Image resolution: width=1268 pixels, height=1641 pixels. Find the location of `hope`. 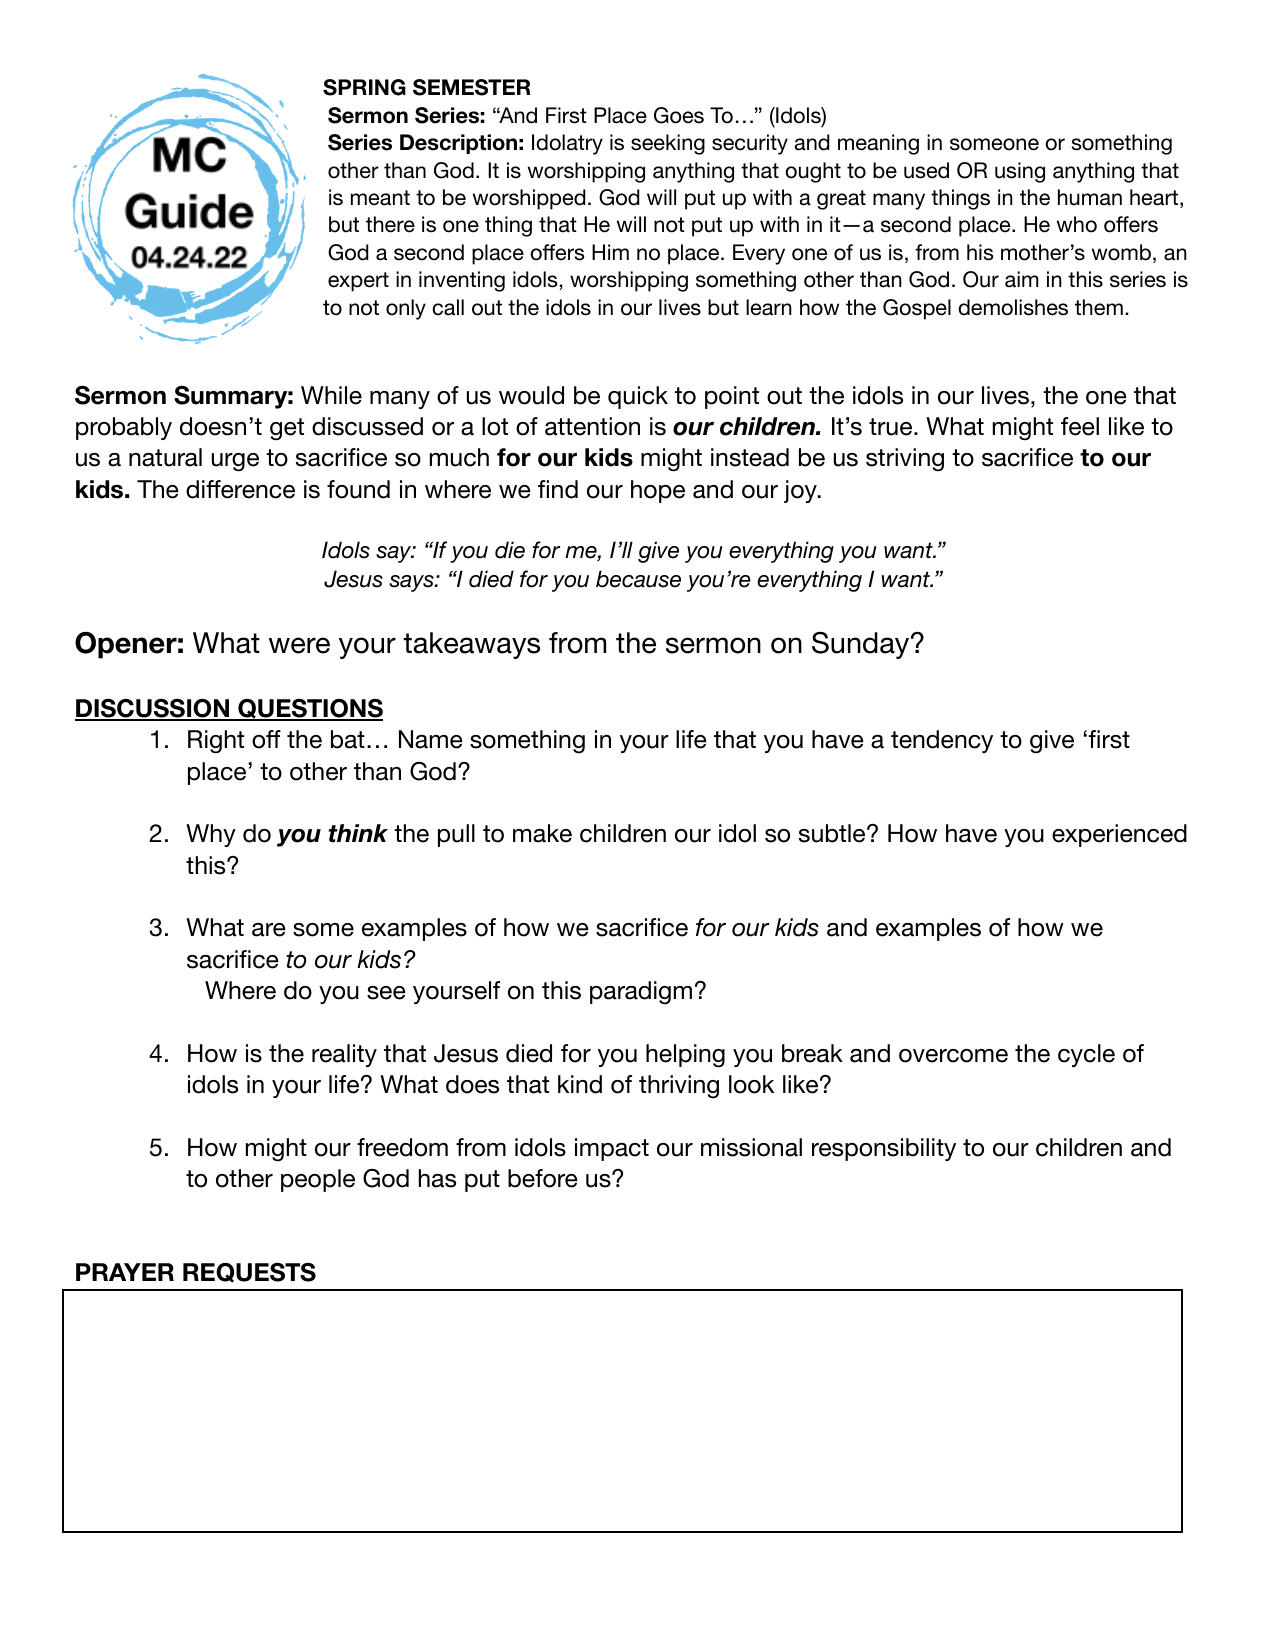

hope is located at coordinates (658, 491).
